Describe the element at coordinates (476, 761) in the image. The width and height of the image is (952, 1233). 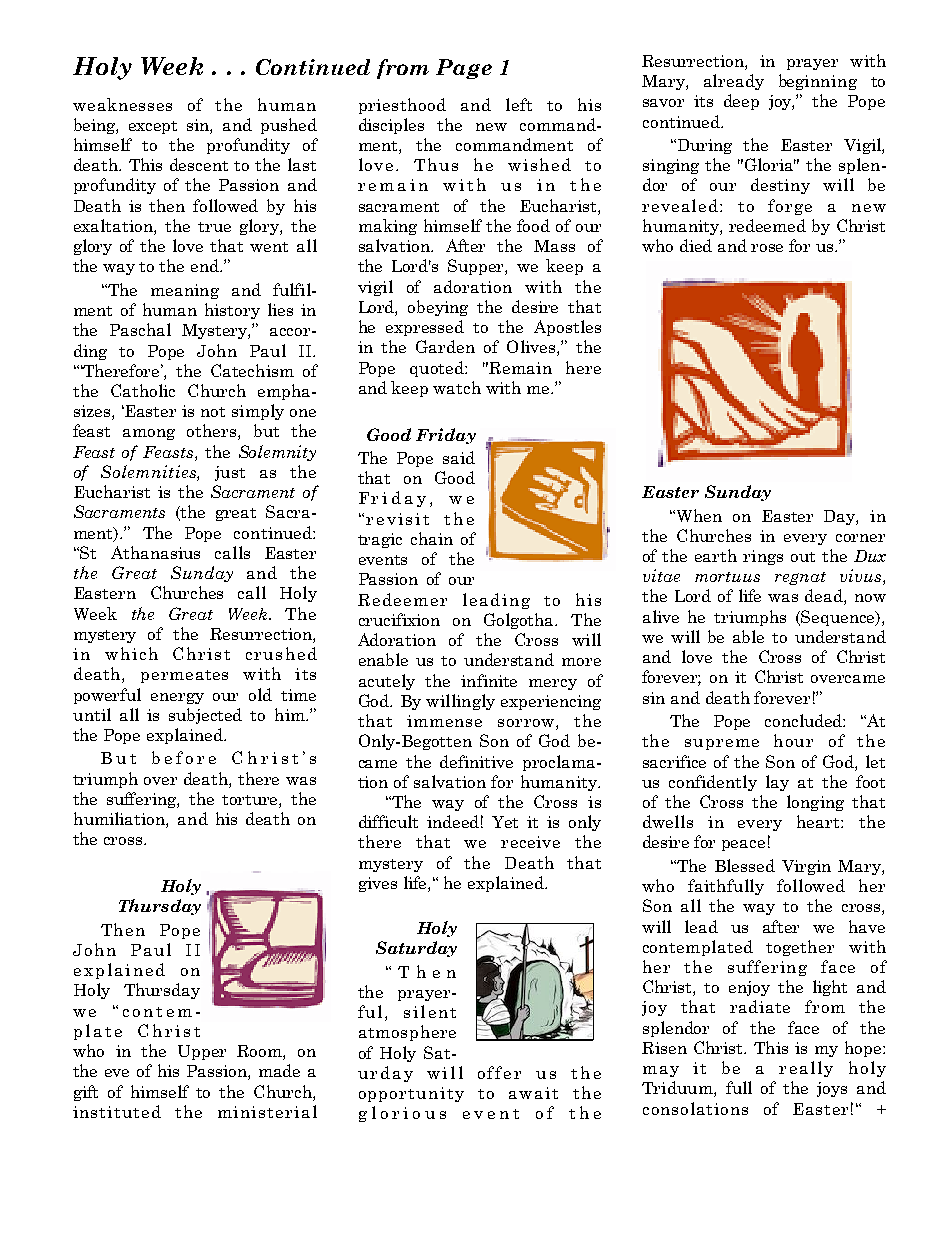
I see `definitive` at that location.
